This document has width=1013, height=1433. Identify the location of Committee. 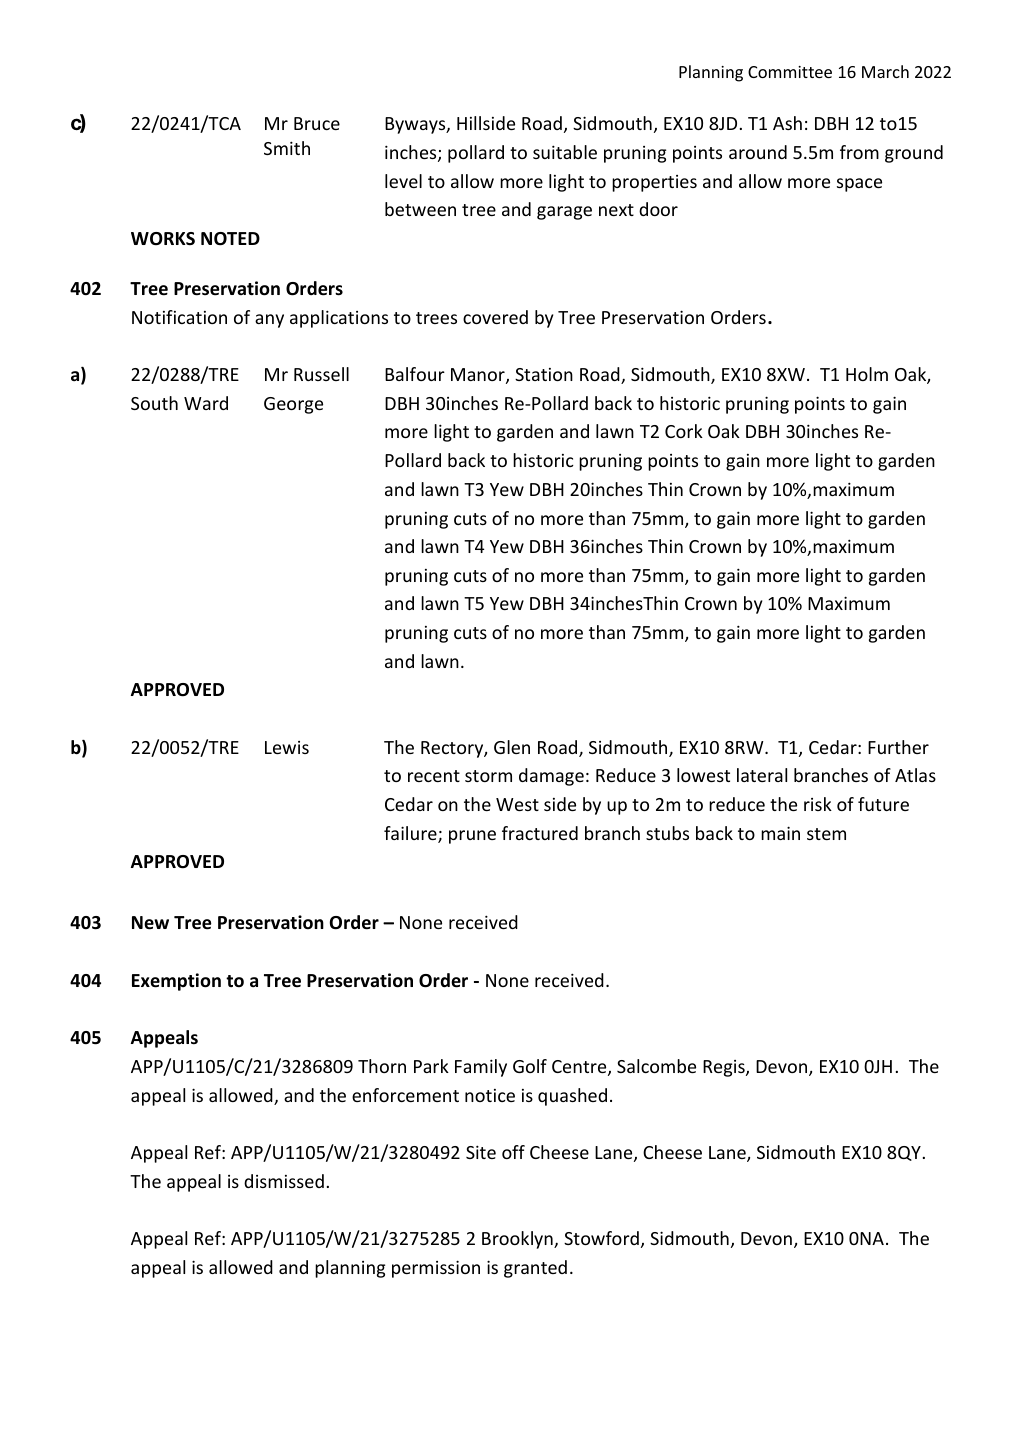
(790, 72).
